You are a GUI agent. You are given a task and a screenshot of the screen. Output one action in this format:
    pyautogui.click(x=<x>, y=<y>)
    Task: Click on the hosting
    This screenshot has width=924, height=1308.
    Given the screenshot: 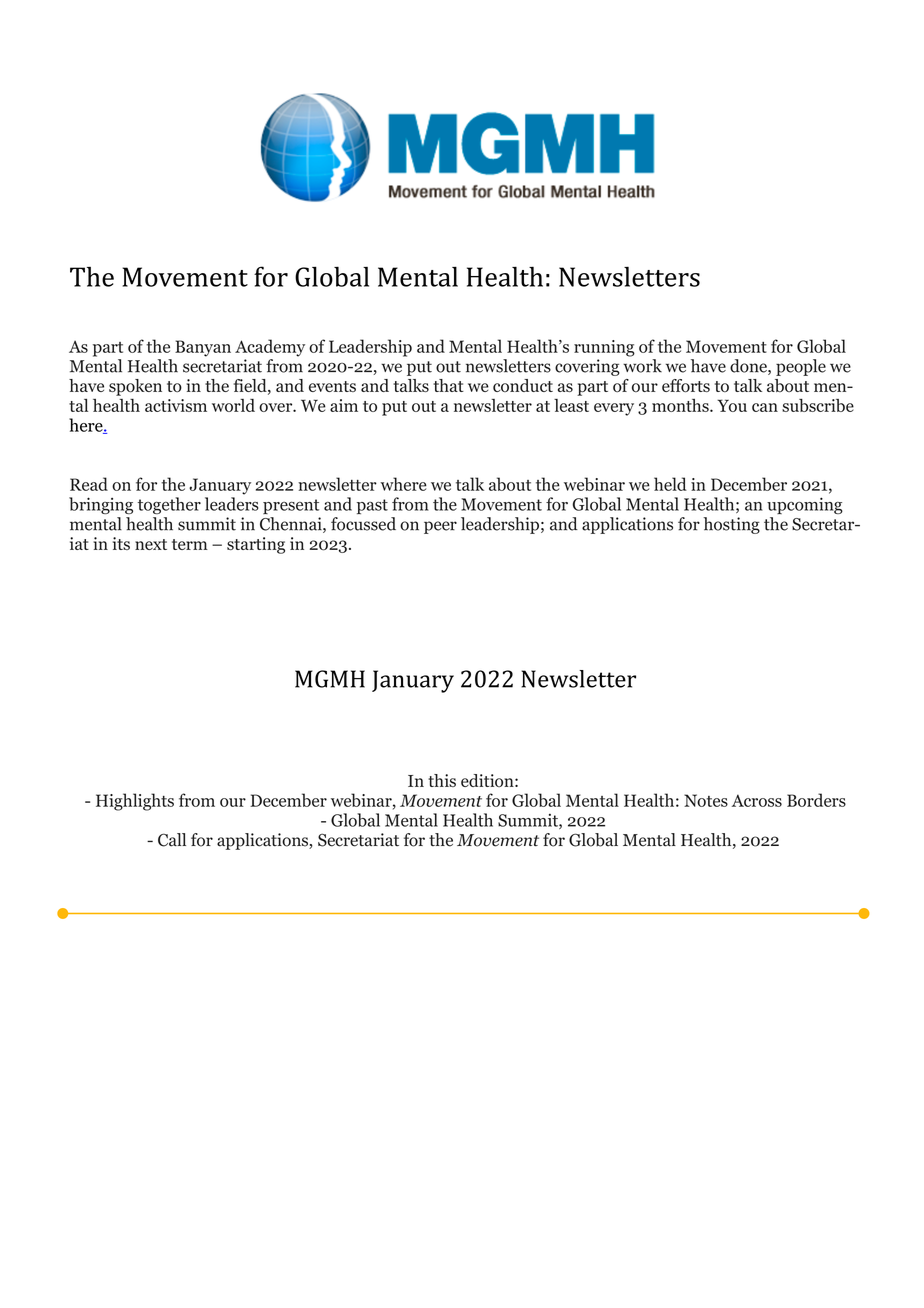 What is the action you would take?
    pyautogui.click(x=731, y=525)
